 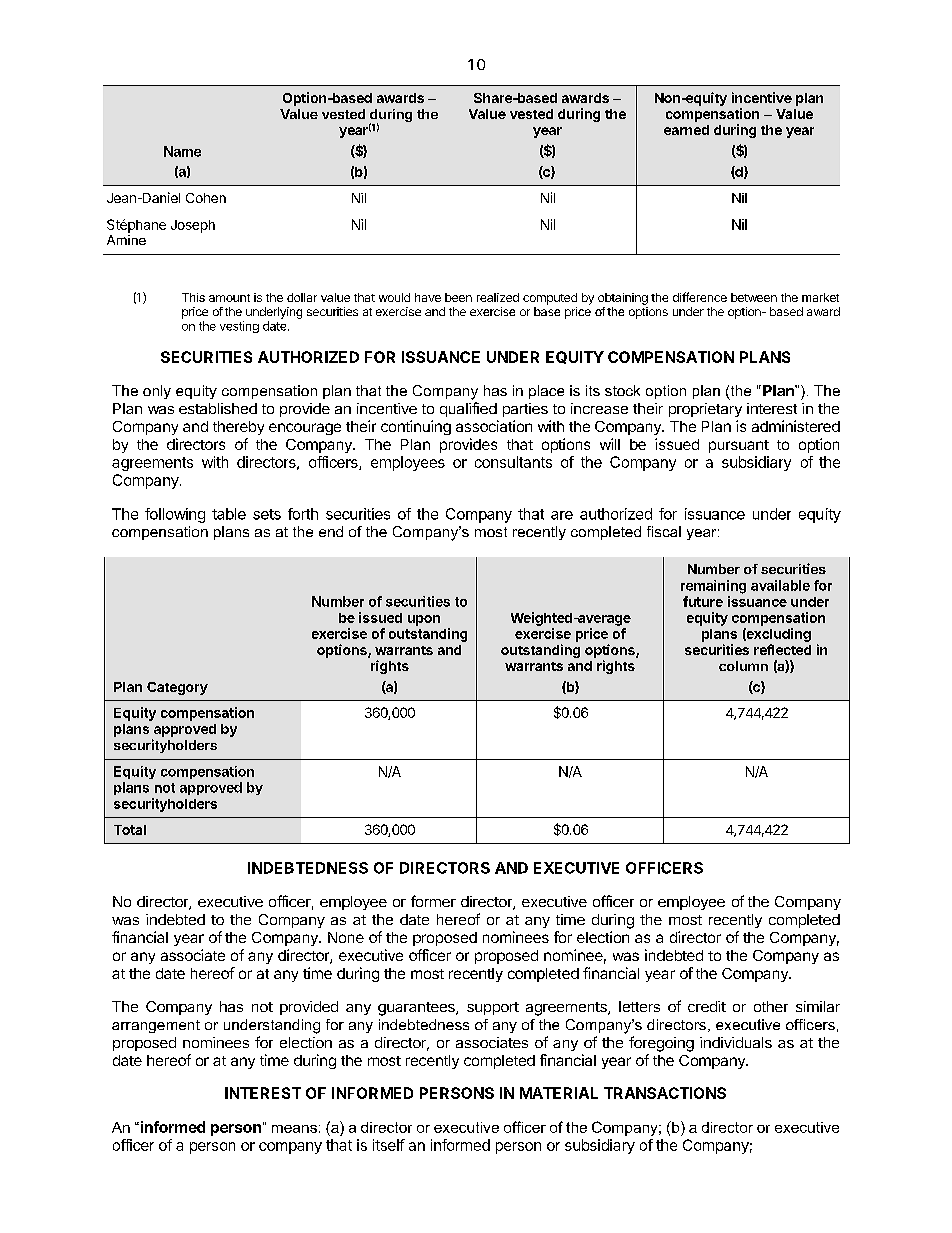 I want to click on earned, so click(x=686, y=130).
